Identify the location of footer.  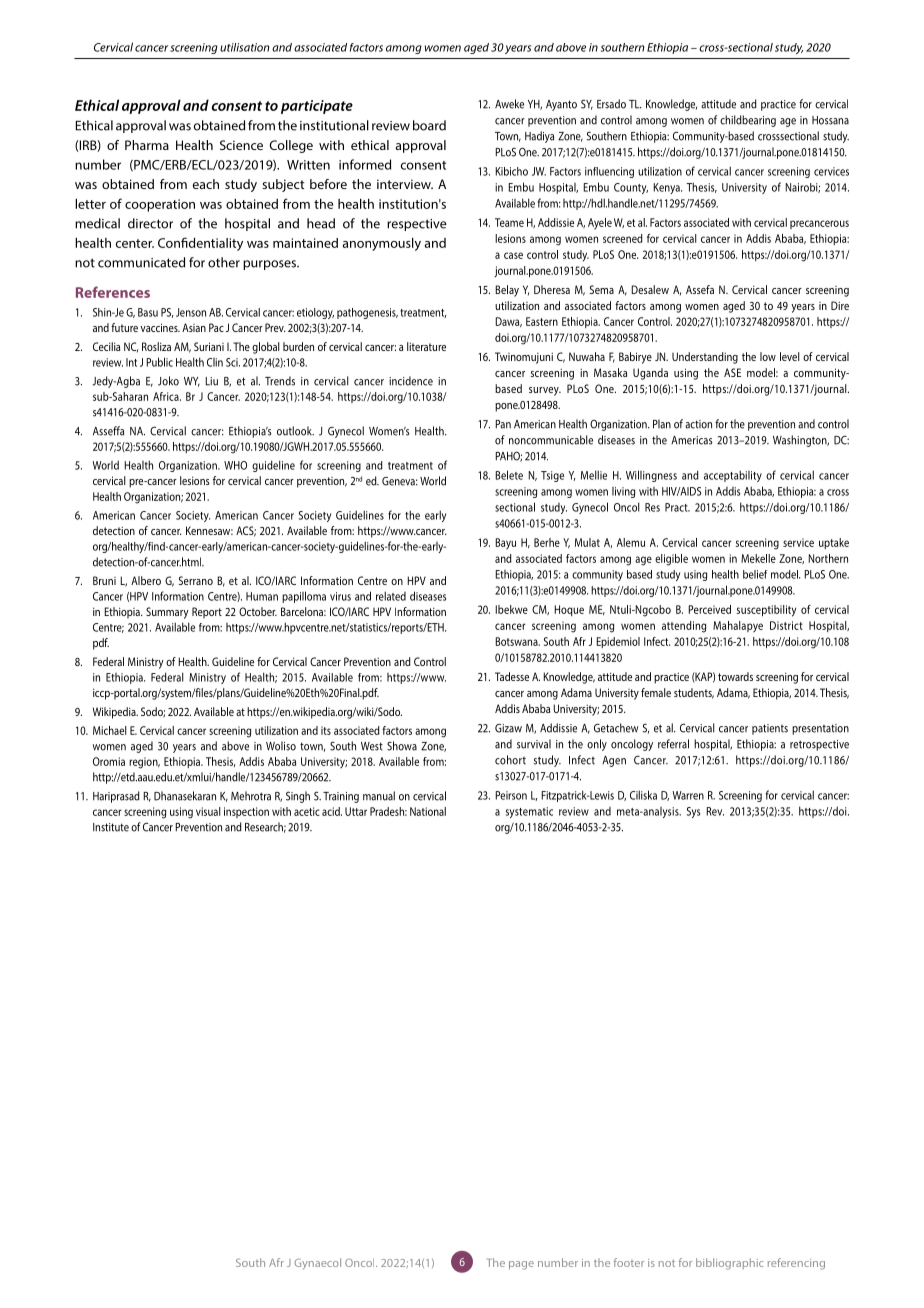
(628, 1262).
